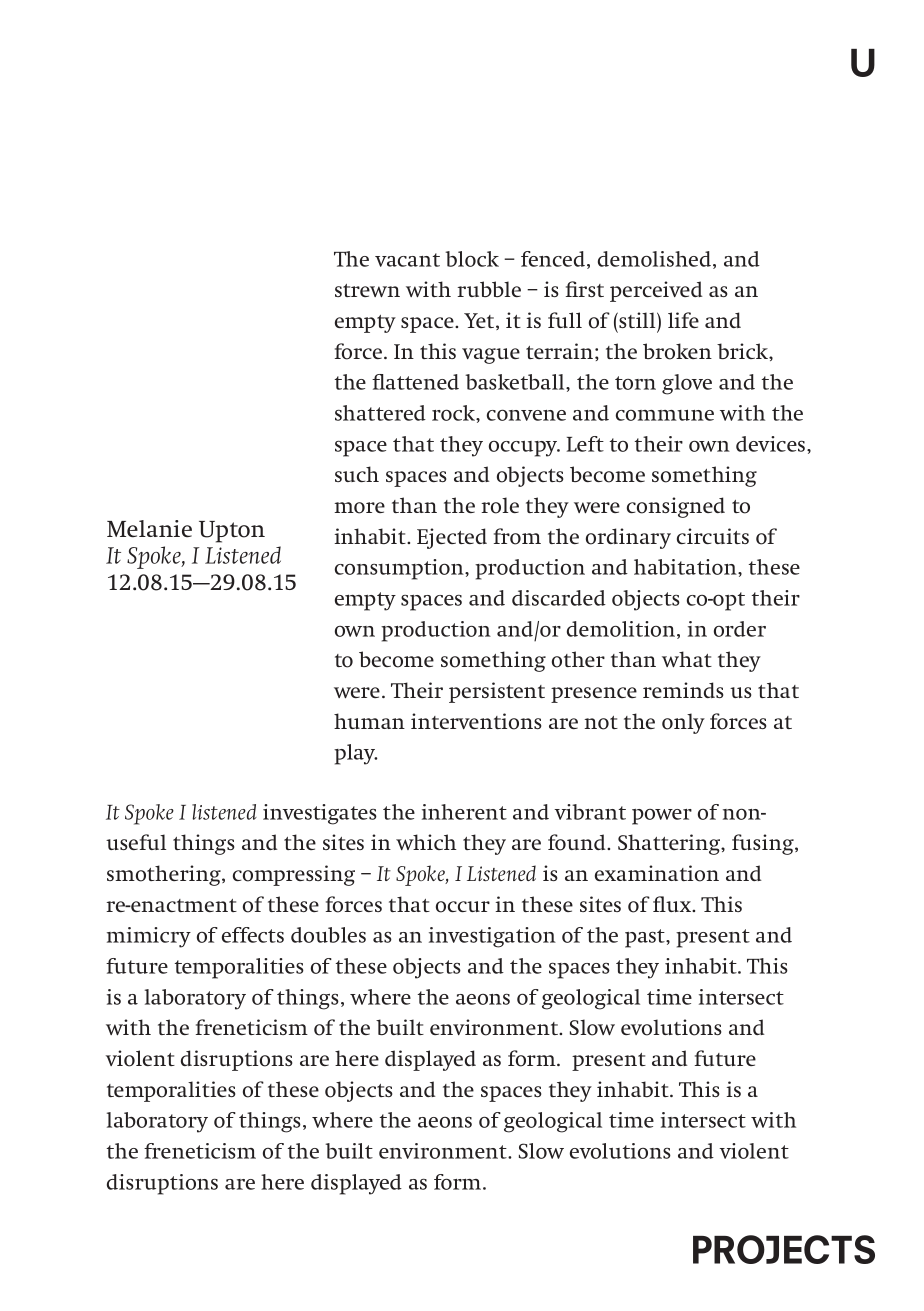 Image resolution: width=924 pixels, height=1311 pixels. Describe the element at coordinates (646, 938) in the image. I see `past` at that location.
